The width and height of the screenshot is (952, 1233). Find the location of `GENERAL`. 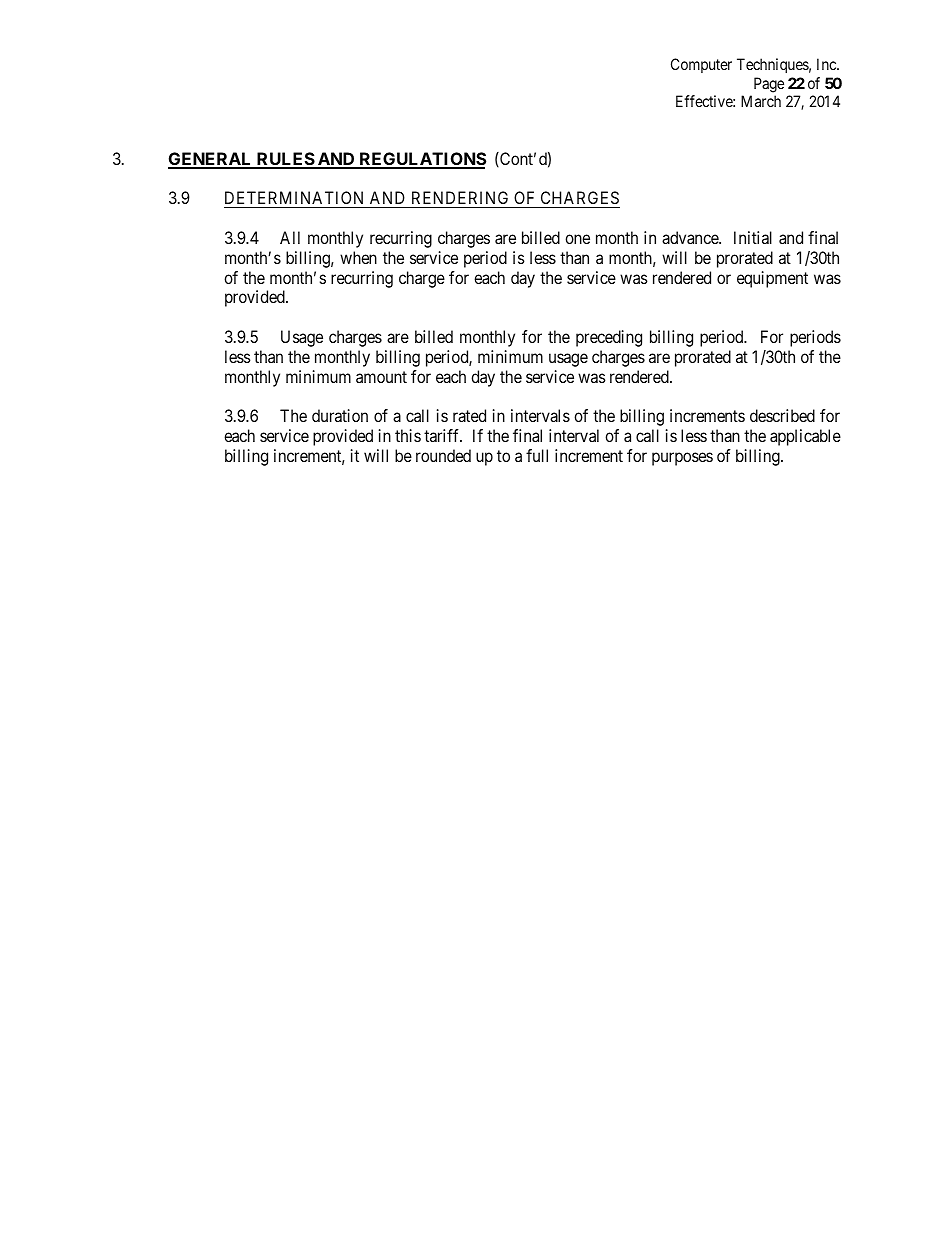

GENERAL is located at coordinates (211, 160).
